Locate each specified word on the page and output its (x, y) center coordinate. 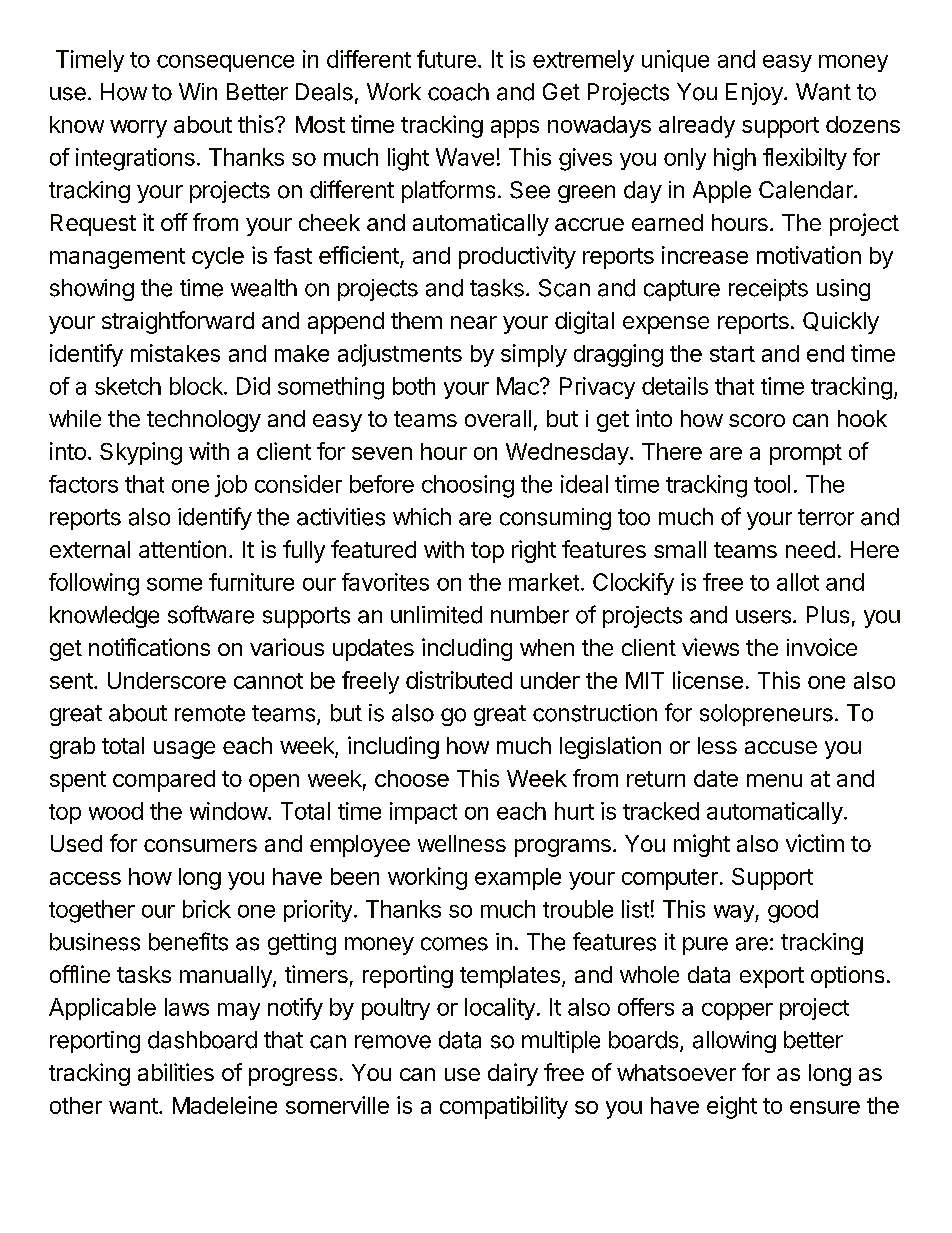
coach (458, 92)
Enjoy (755, 94)
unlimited (436, 615)
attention (182, 549)
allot (798, 582)
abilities (176, 1072)
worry (138, 129)
